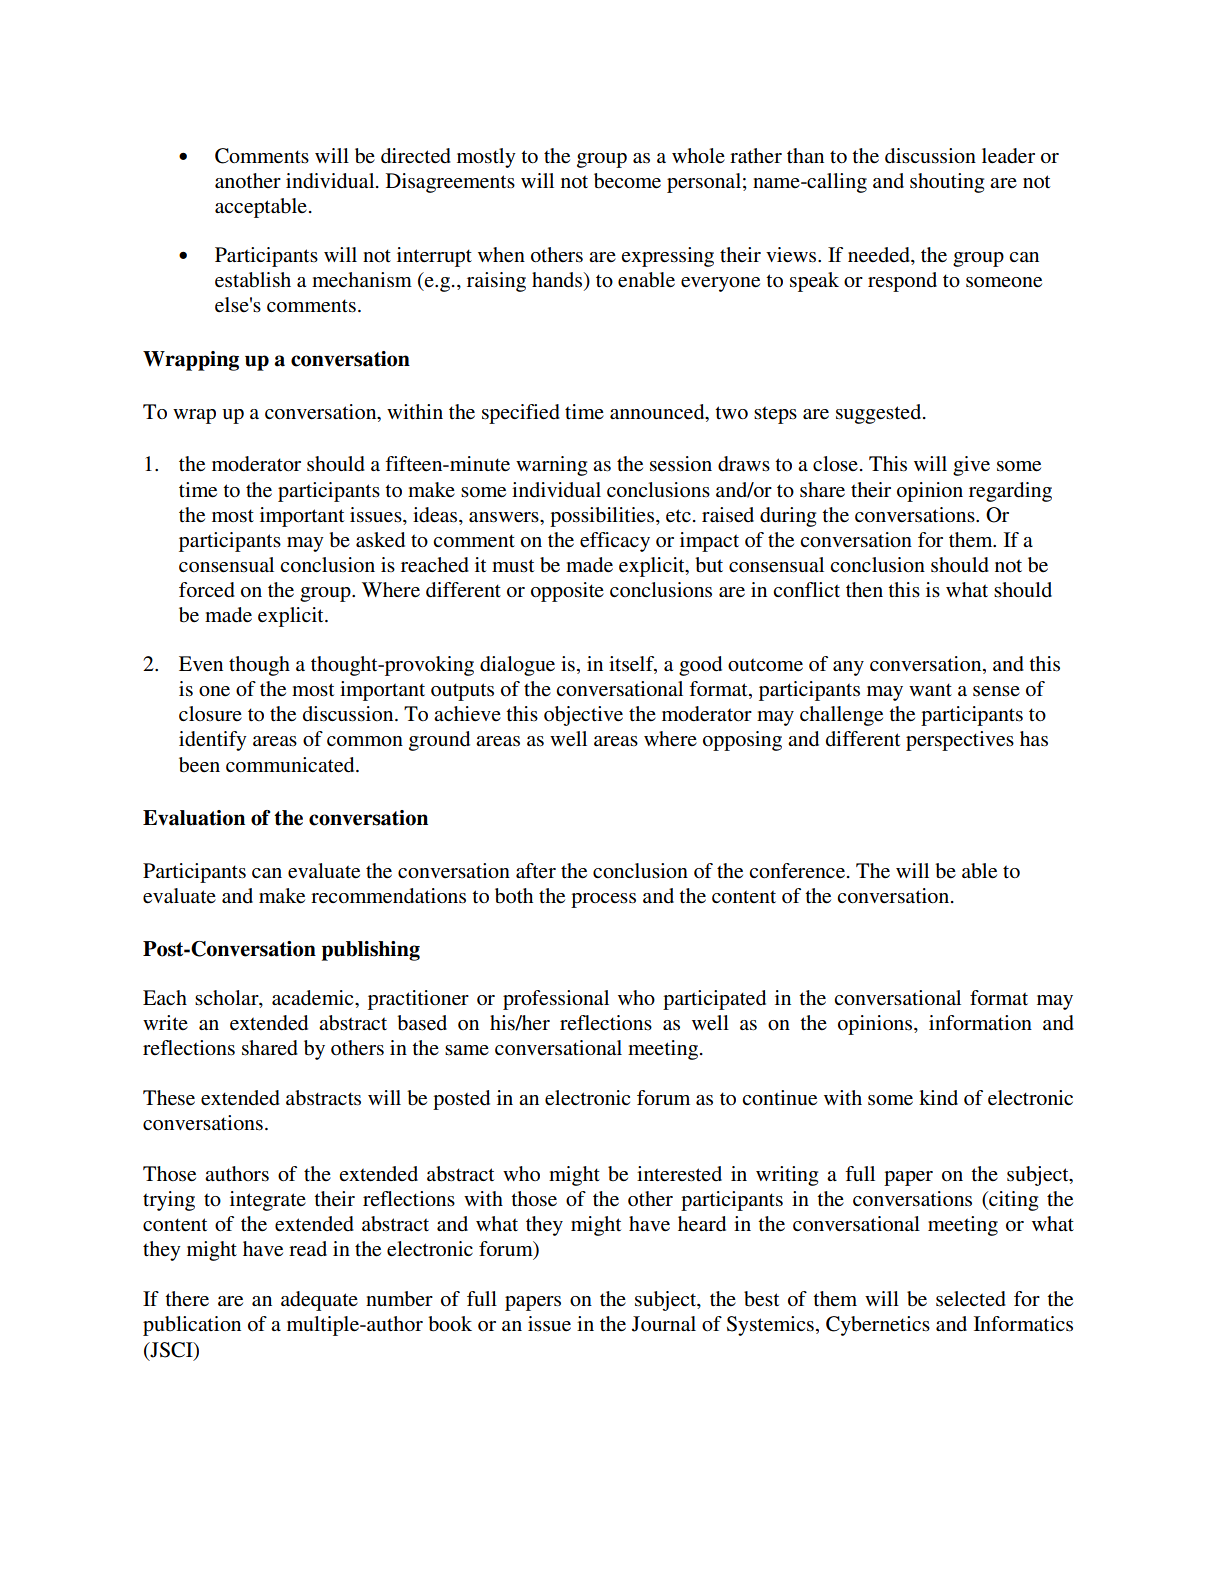  Describe the element at coordinates (664, 1324) in the screenshot. I see `Journal` at that location.
